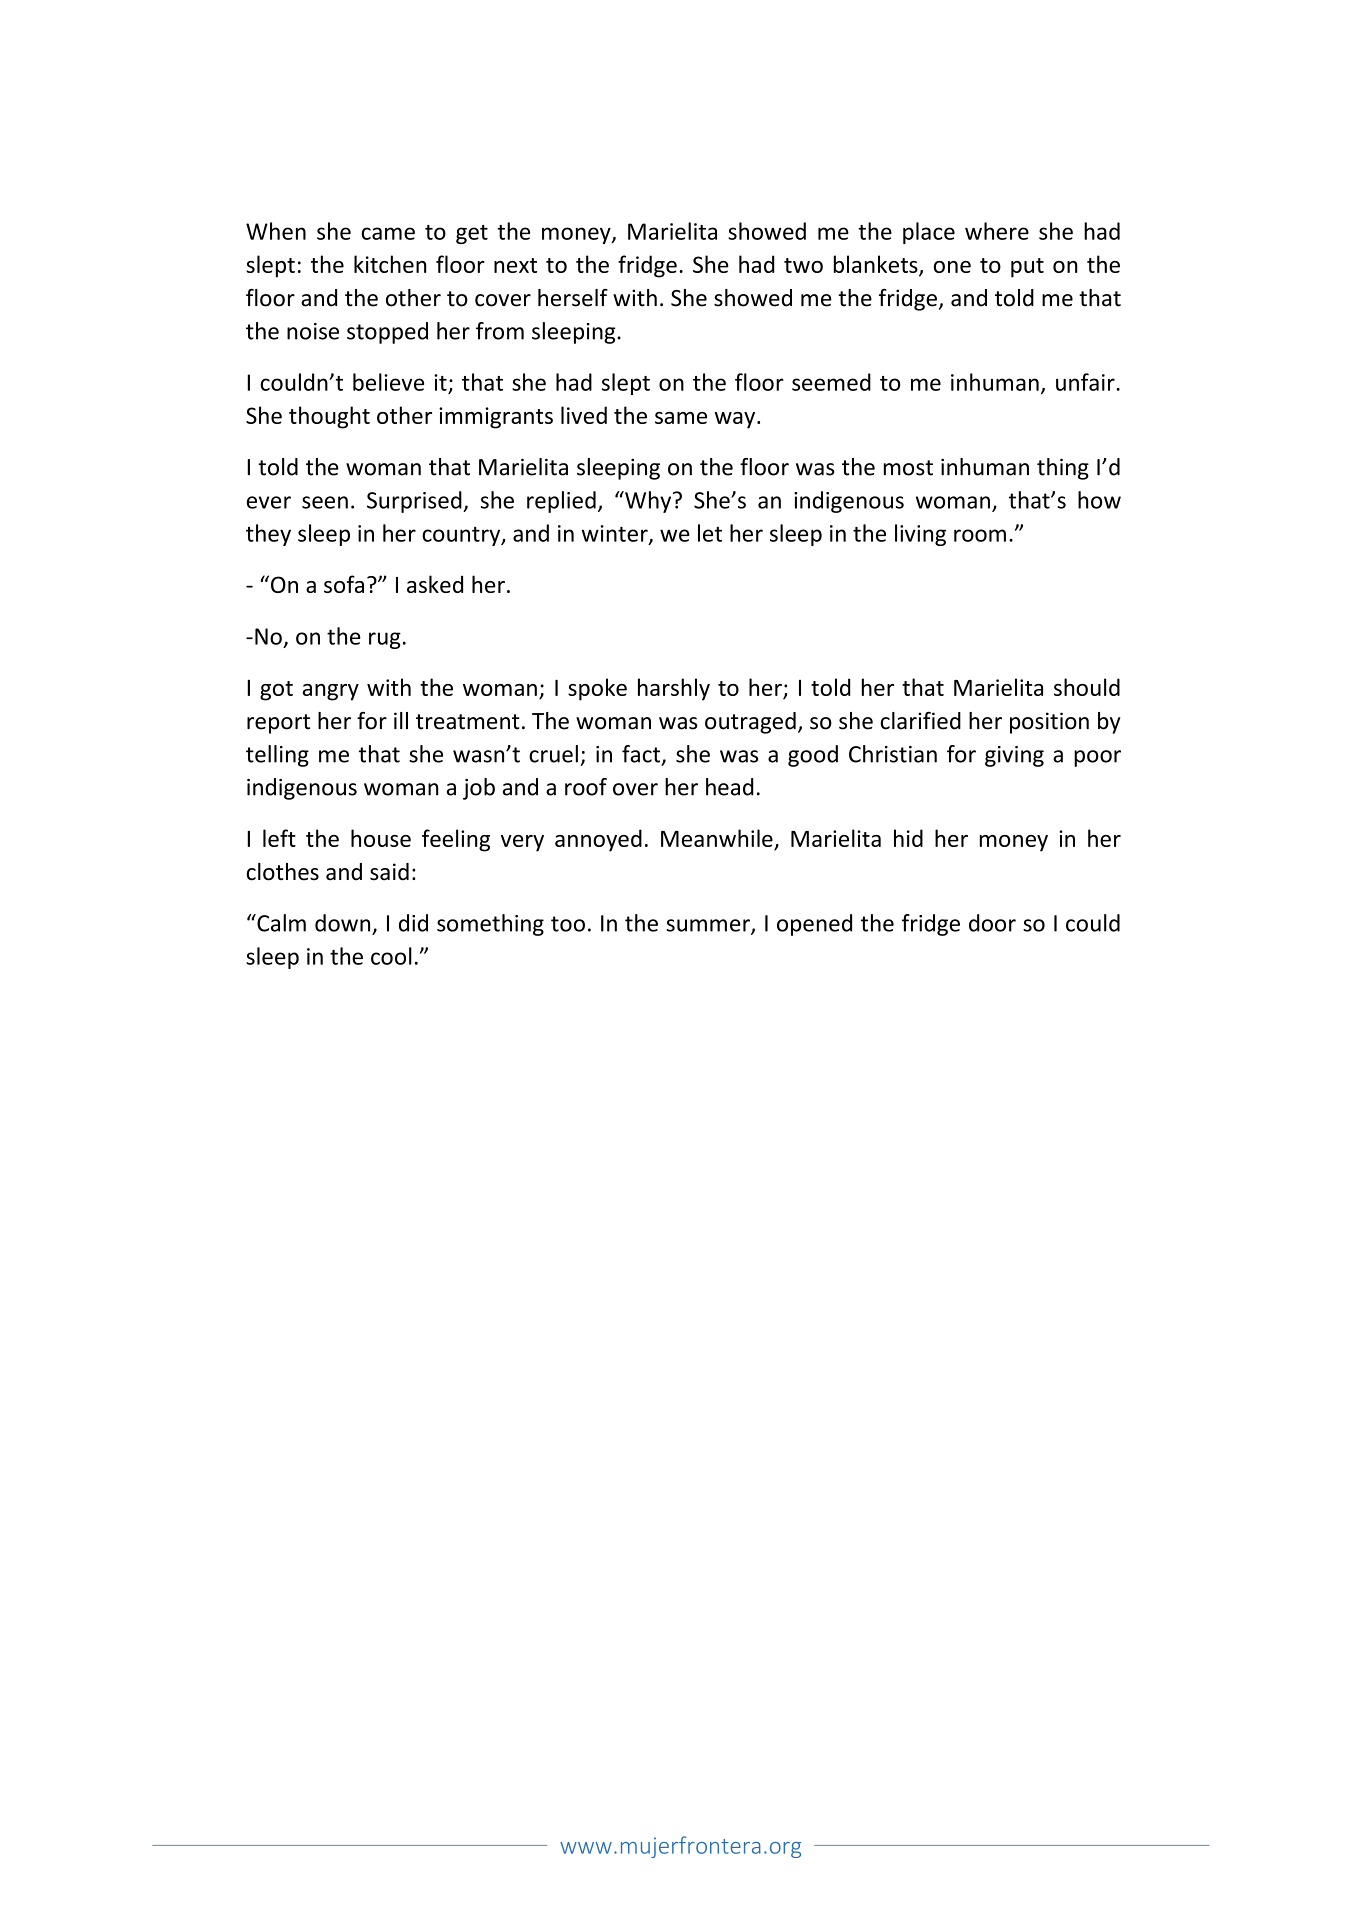  Describe the element at coordinates (803, 265) in the screenshot. I see `two` at that location.
